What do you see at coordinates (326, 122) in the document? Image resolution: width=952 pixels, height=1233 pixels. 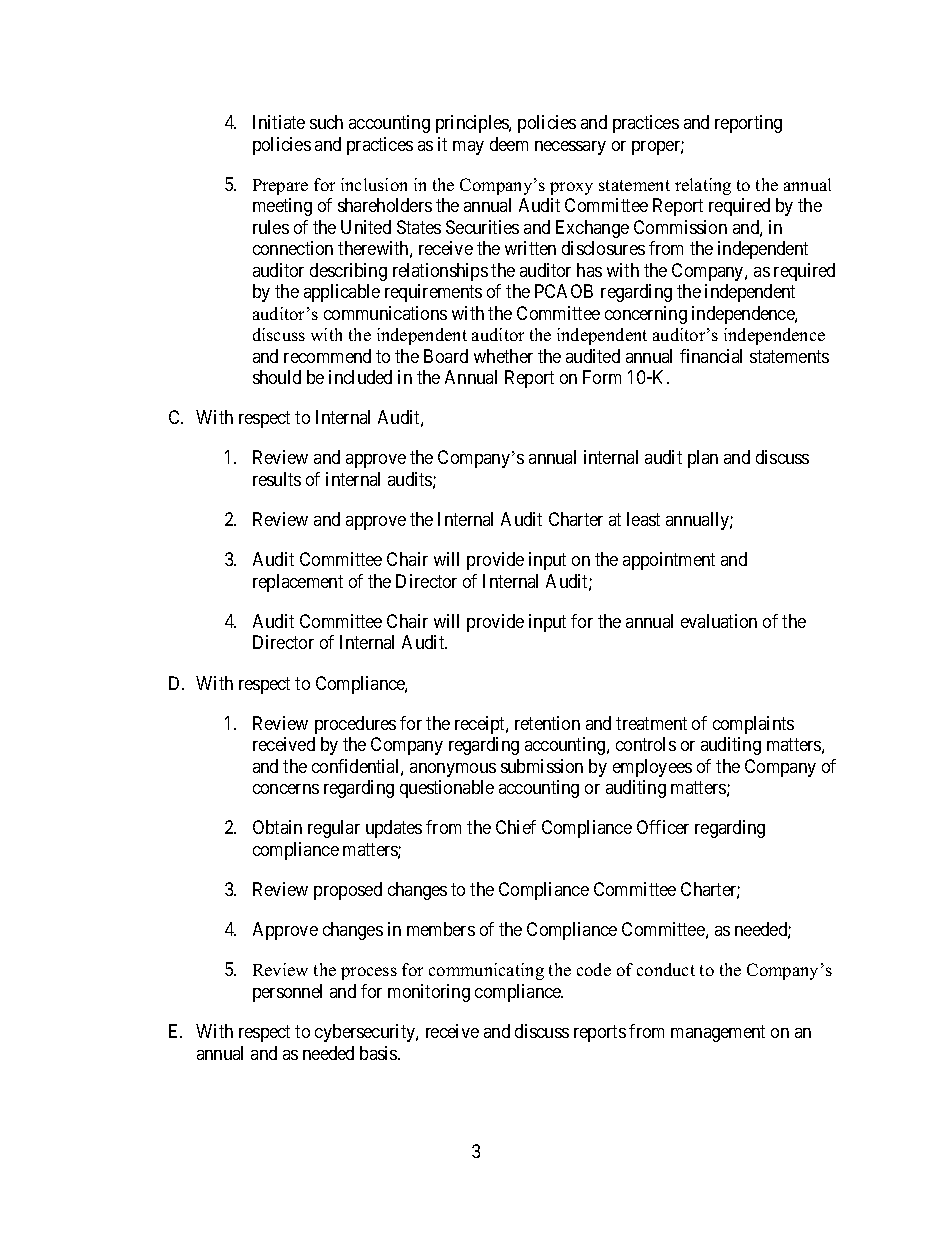 I see `such` at bounding box center [326, 122].
